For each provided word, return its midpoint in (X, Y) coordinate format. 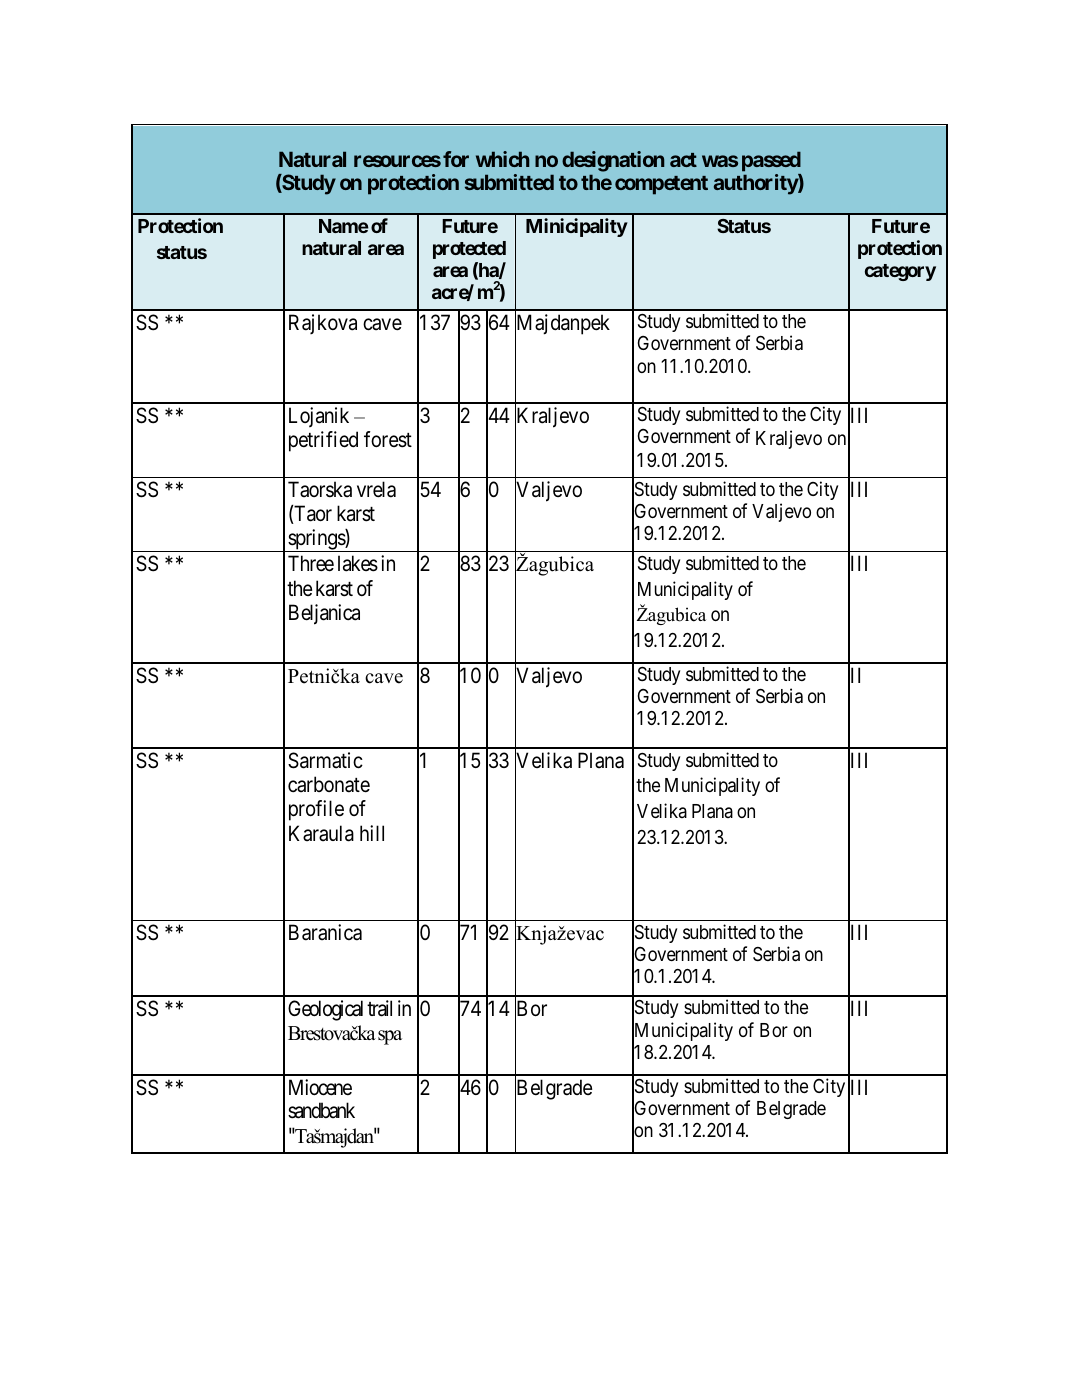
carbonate (329, 784)
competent (661, 185)
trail (379, 1008)
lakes (358, 563)
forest (388, 439)
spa (390, 1037)
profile (316, 810)
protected (469, 250)
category (900, 272)
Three (311, 563)
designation (613, 161)
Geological (325, 1010)
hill (372, 833)
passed (771, 161)
